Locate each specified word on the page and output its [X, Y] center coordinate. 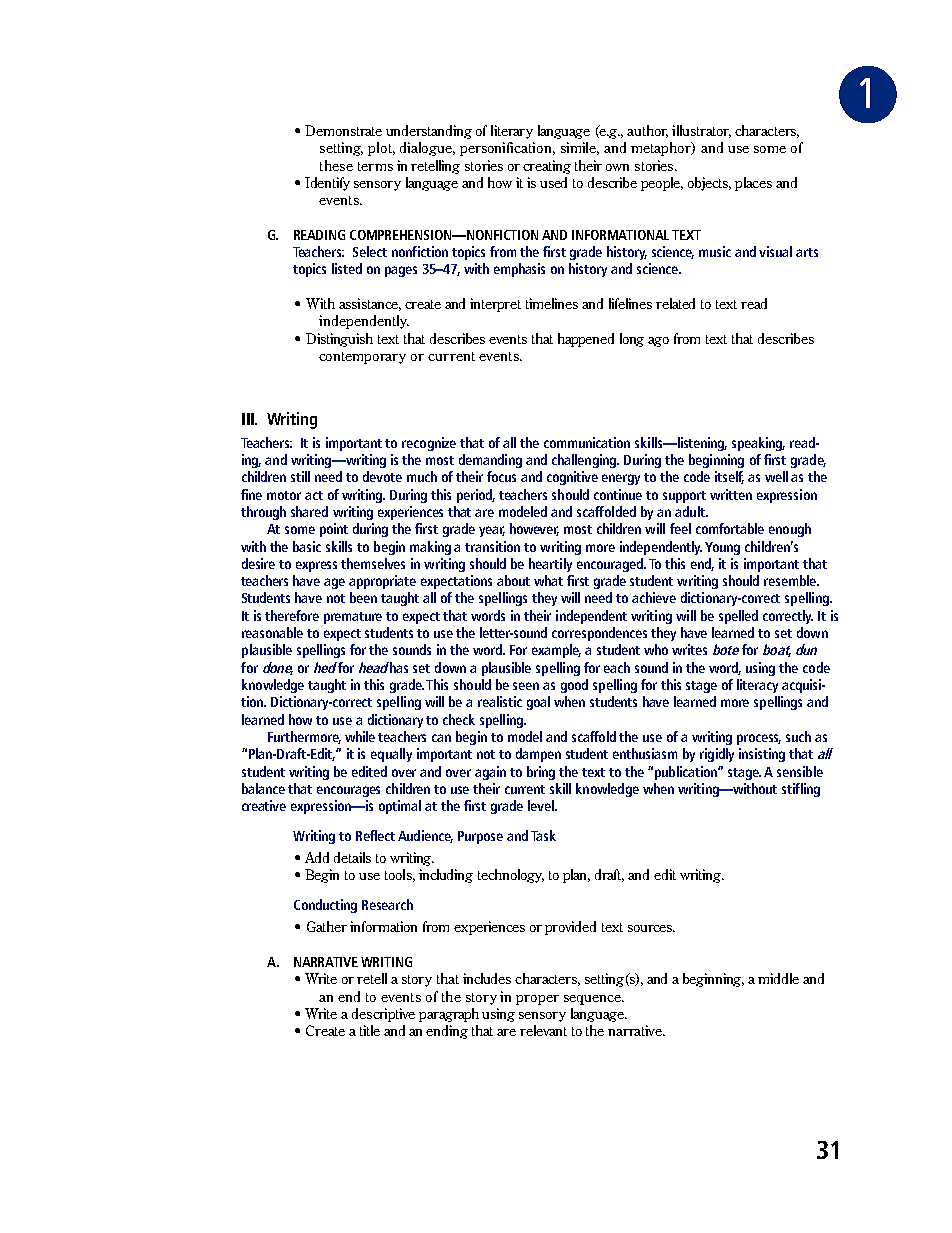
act [314, 495]
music [715, 251]
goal [538, 703]
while [360, 736]
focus [501, 476]
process [759, 739]
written [731, 494]
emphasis [519, 270]
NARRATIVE [326, 962]
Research [387, 904]
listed [347, 268]
